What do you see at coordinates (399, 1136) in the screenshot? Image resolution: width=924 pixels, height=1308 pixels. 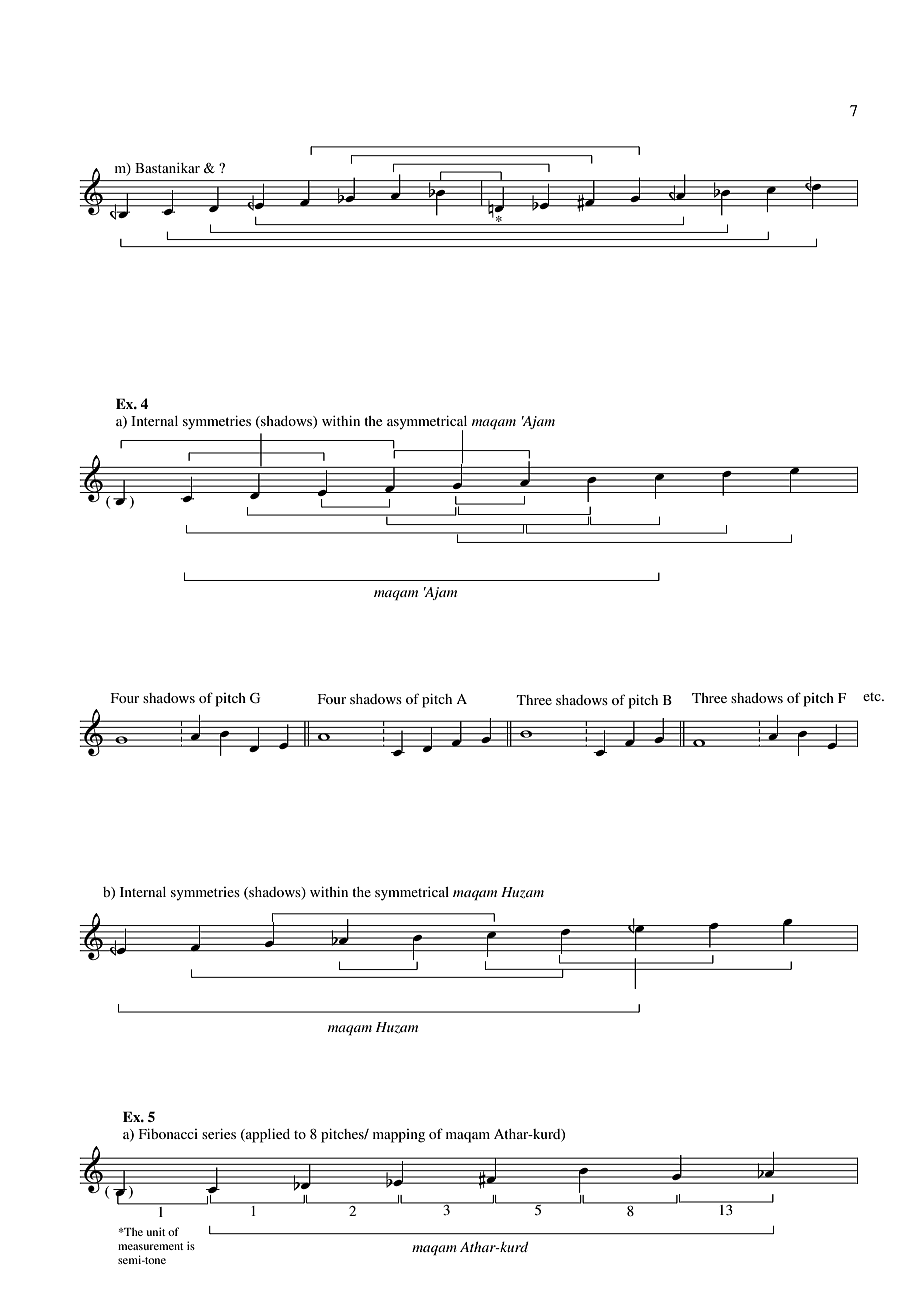 I see `mapping` at bounding box center [399, 1136].
